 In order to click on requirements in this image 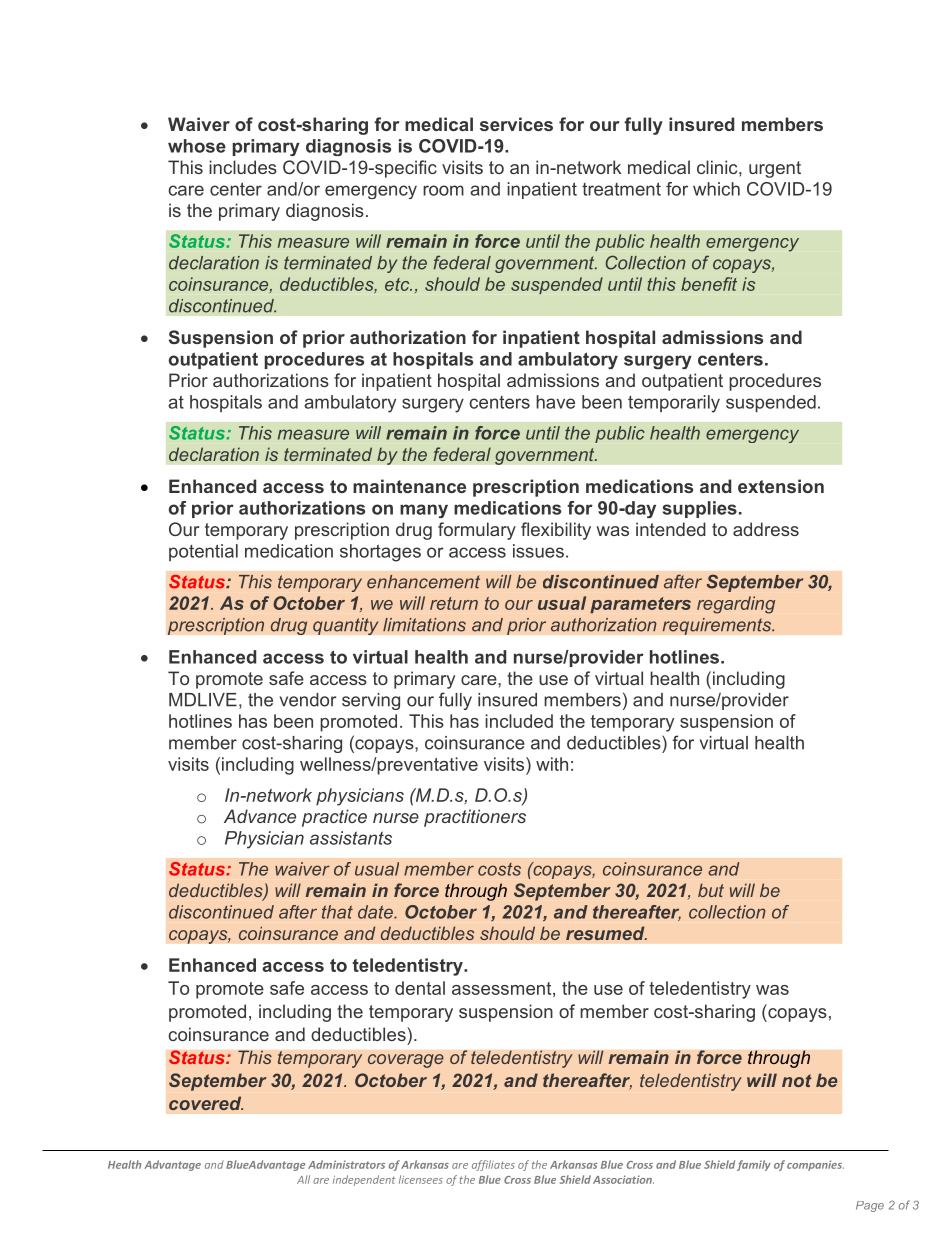, I will do `click(718, 626)`.
